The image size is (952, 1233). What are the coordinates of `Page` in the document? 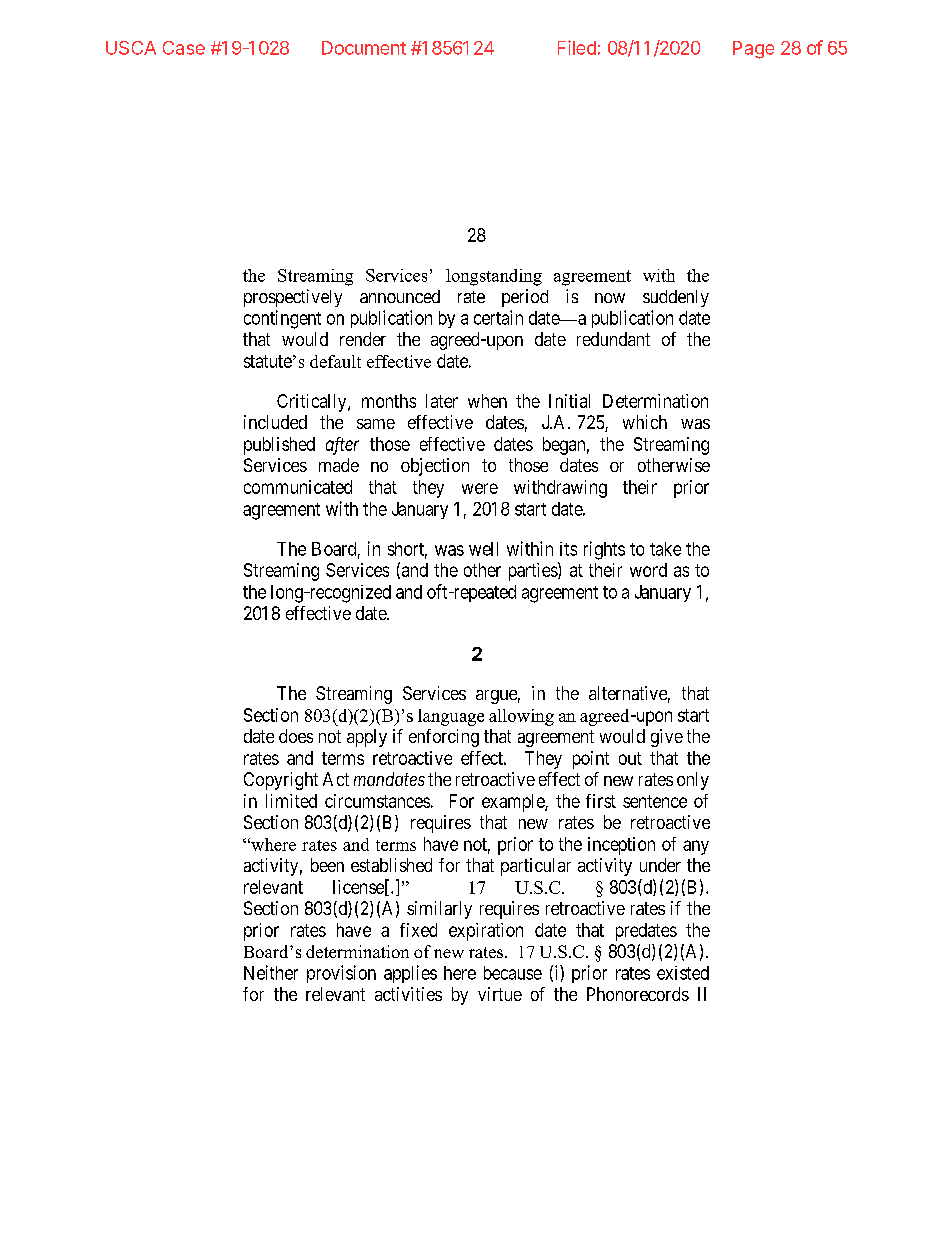 It's located at (753, 50).
